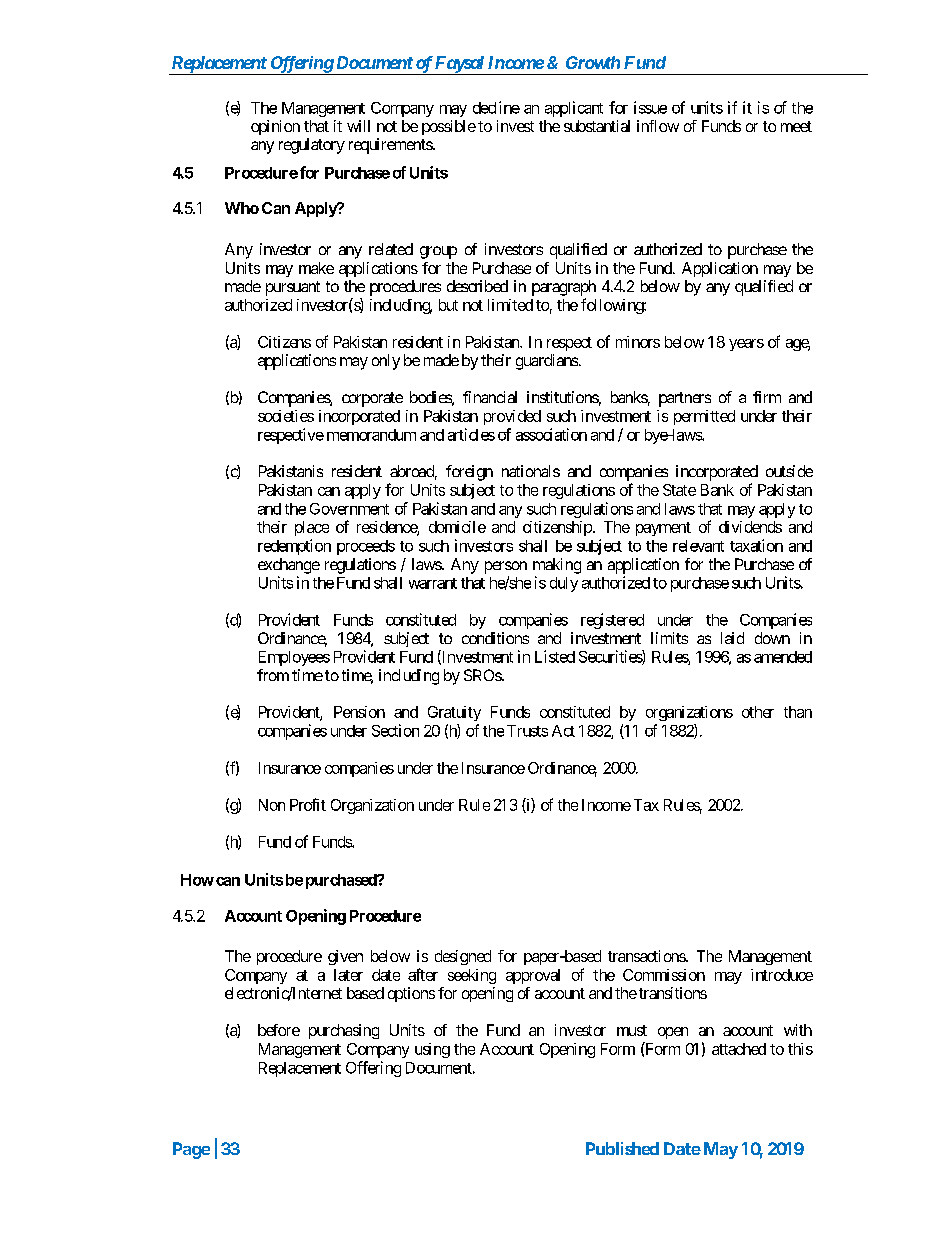 The image size is (952, 1233). Describe the element at coordinates (275, 127) in the image. I see `opinion` at that location.
